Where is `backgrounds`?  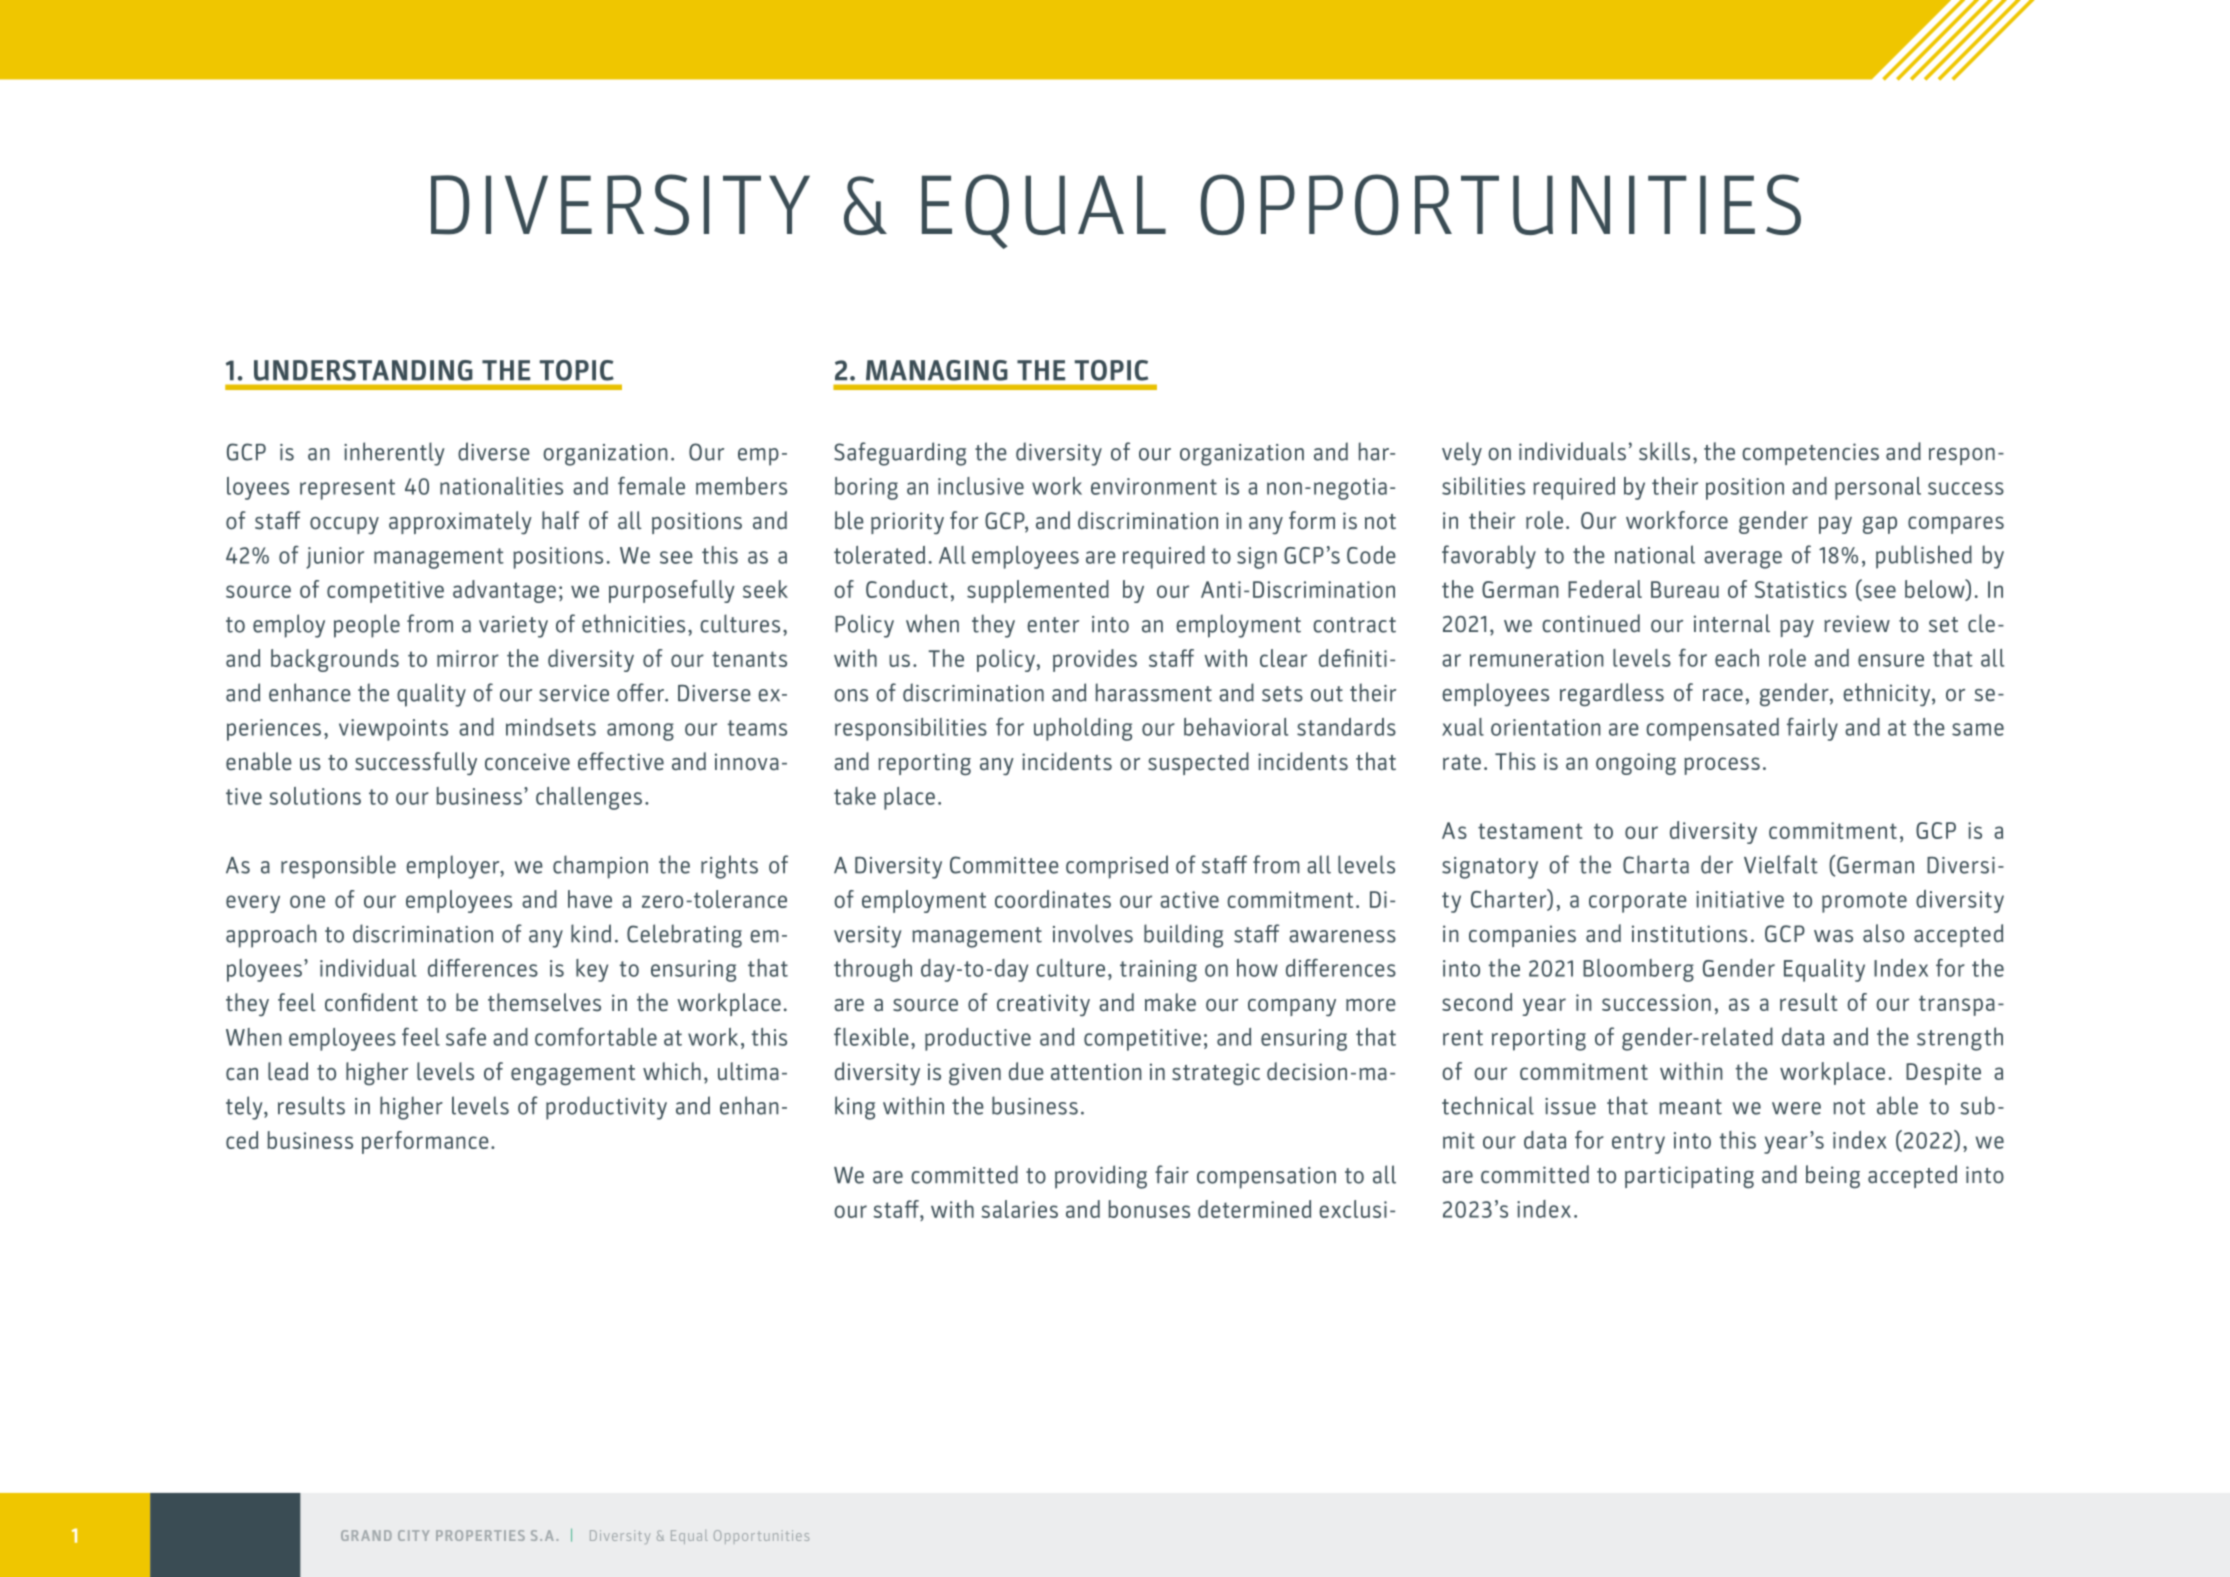
backgrounds is located at coordinates (335, 660).
